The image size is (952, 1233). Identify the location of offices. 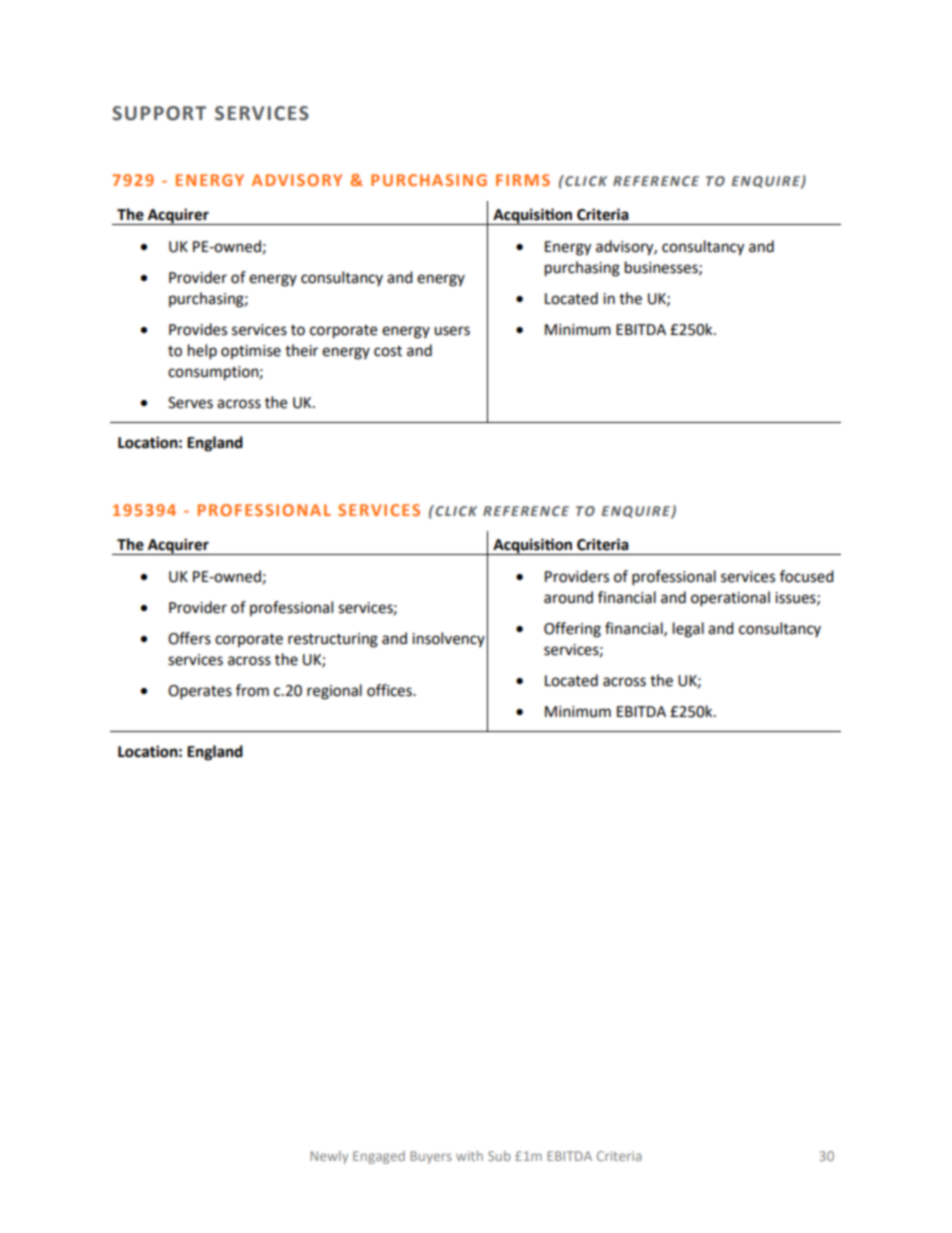
(390, 690).
